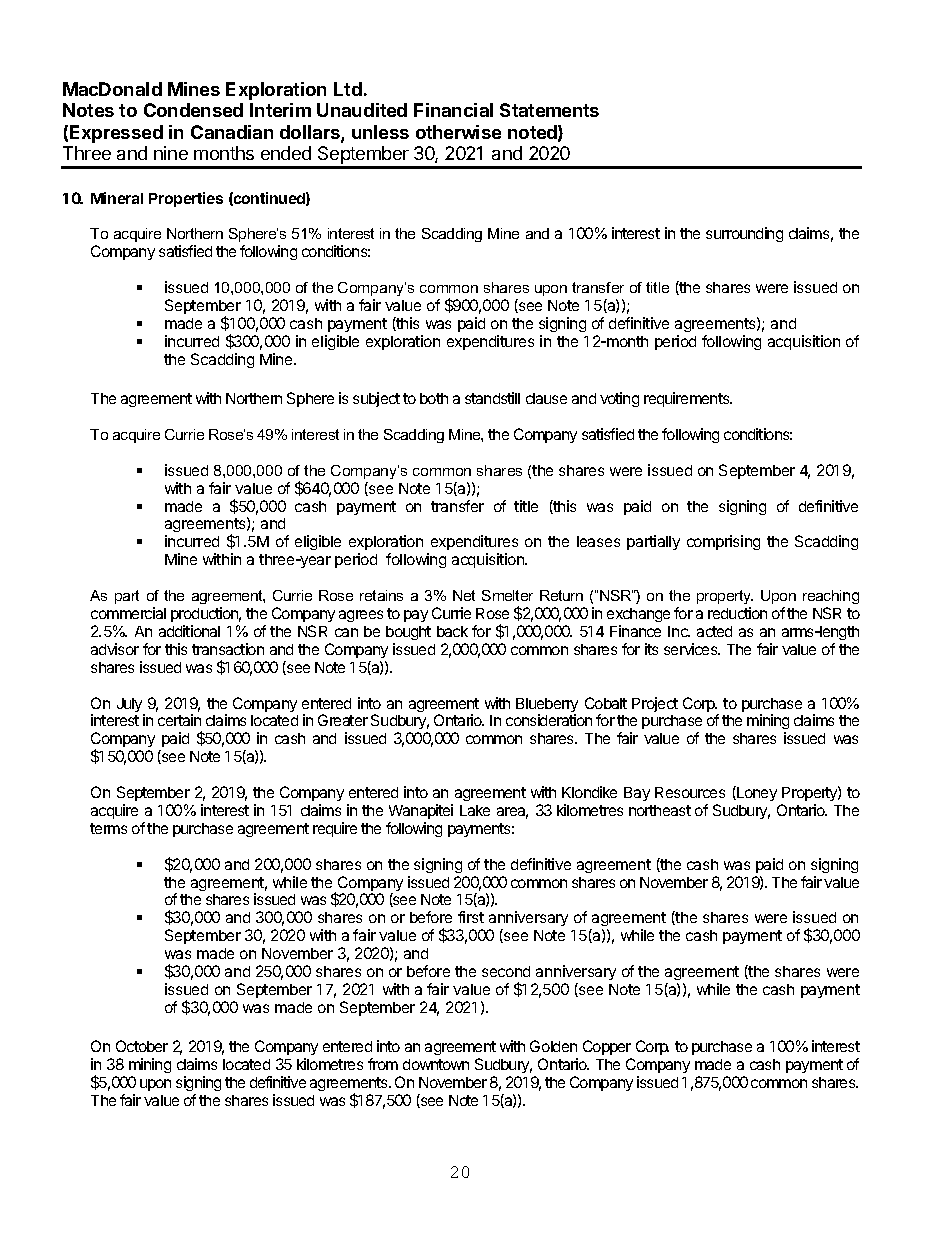 This page has width=952, height=1233. Describe the element at coordinates (142, 1046) in the page. I see `October` at that location.
